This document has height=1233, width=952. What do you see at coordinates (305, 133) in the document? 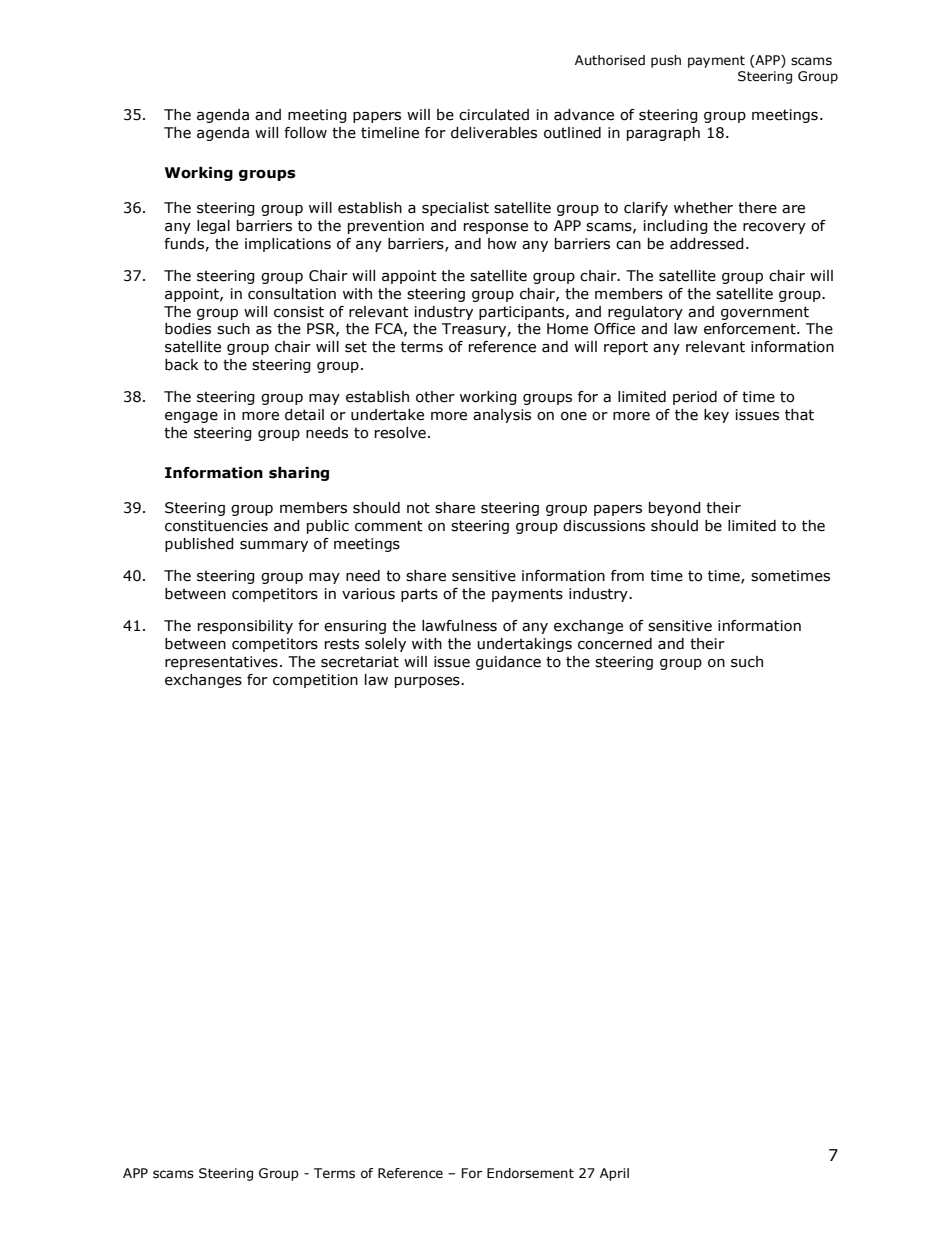
I see `follow` at bounding box center [305, 133].
